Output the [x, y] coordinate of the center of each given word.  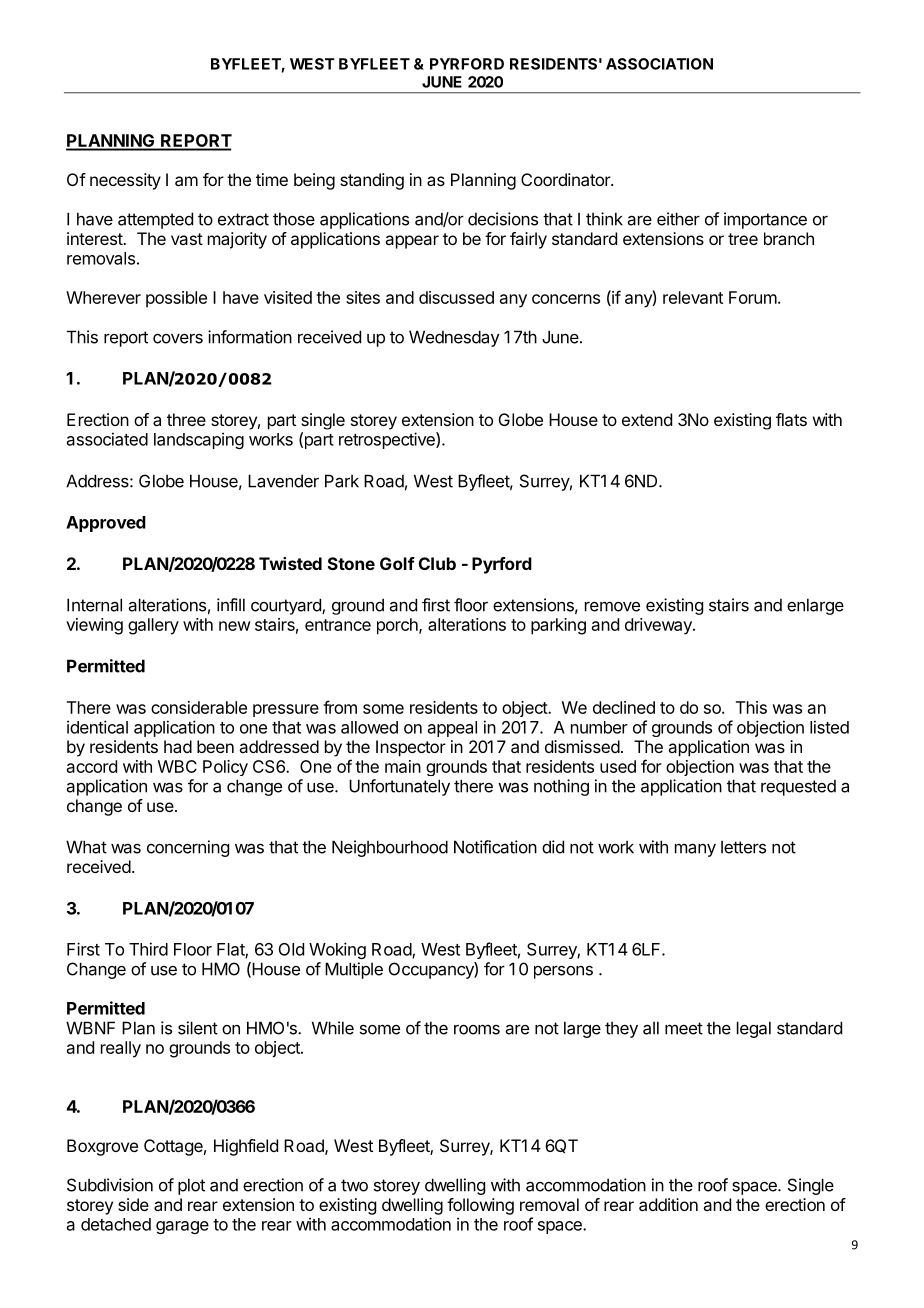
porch [398, 626]
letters [743, 847]
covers [178, 339]
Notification [495, 847]
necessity [125, 181]
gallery [153, 626]
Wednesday [454, 338]
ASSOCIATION [659, 64]
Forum [753, 297]
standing [372, 181]
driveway [659, 626]
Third [148, 949]
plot [191, 1186]
